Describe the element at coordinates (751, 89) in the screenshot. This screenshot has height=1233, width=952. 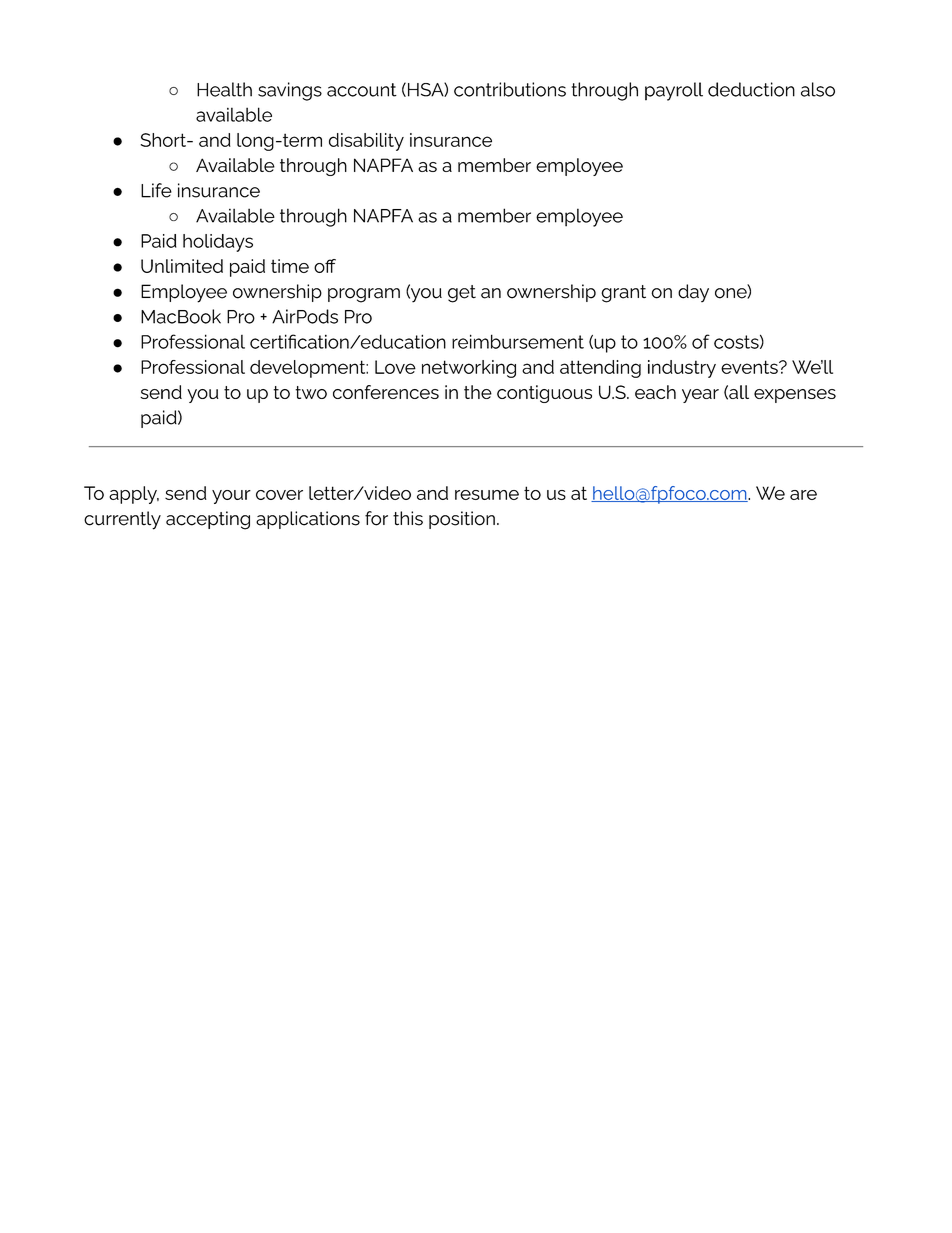
I see `deduction` at that location.
